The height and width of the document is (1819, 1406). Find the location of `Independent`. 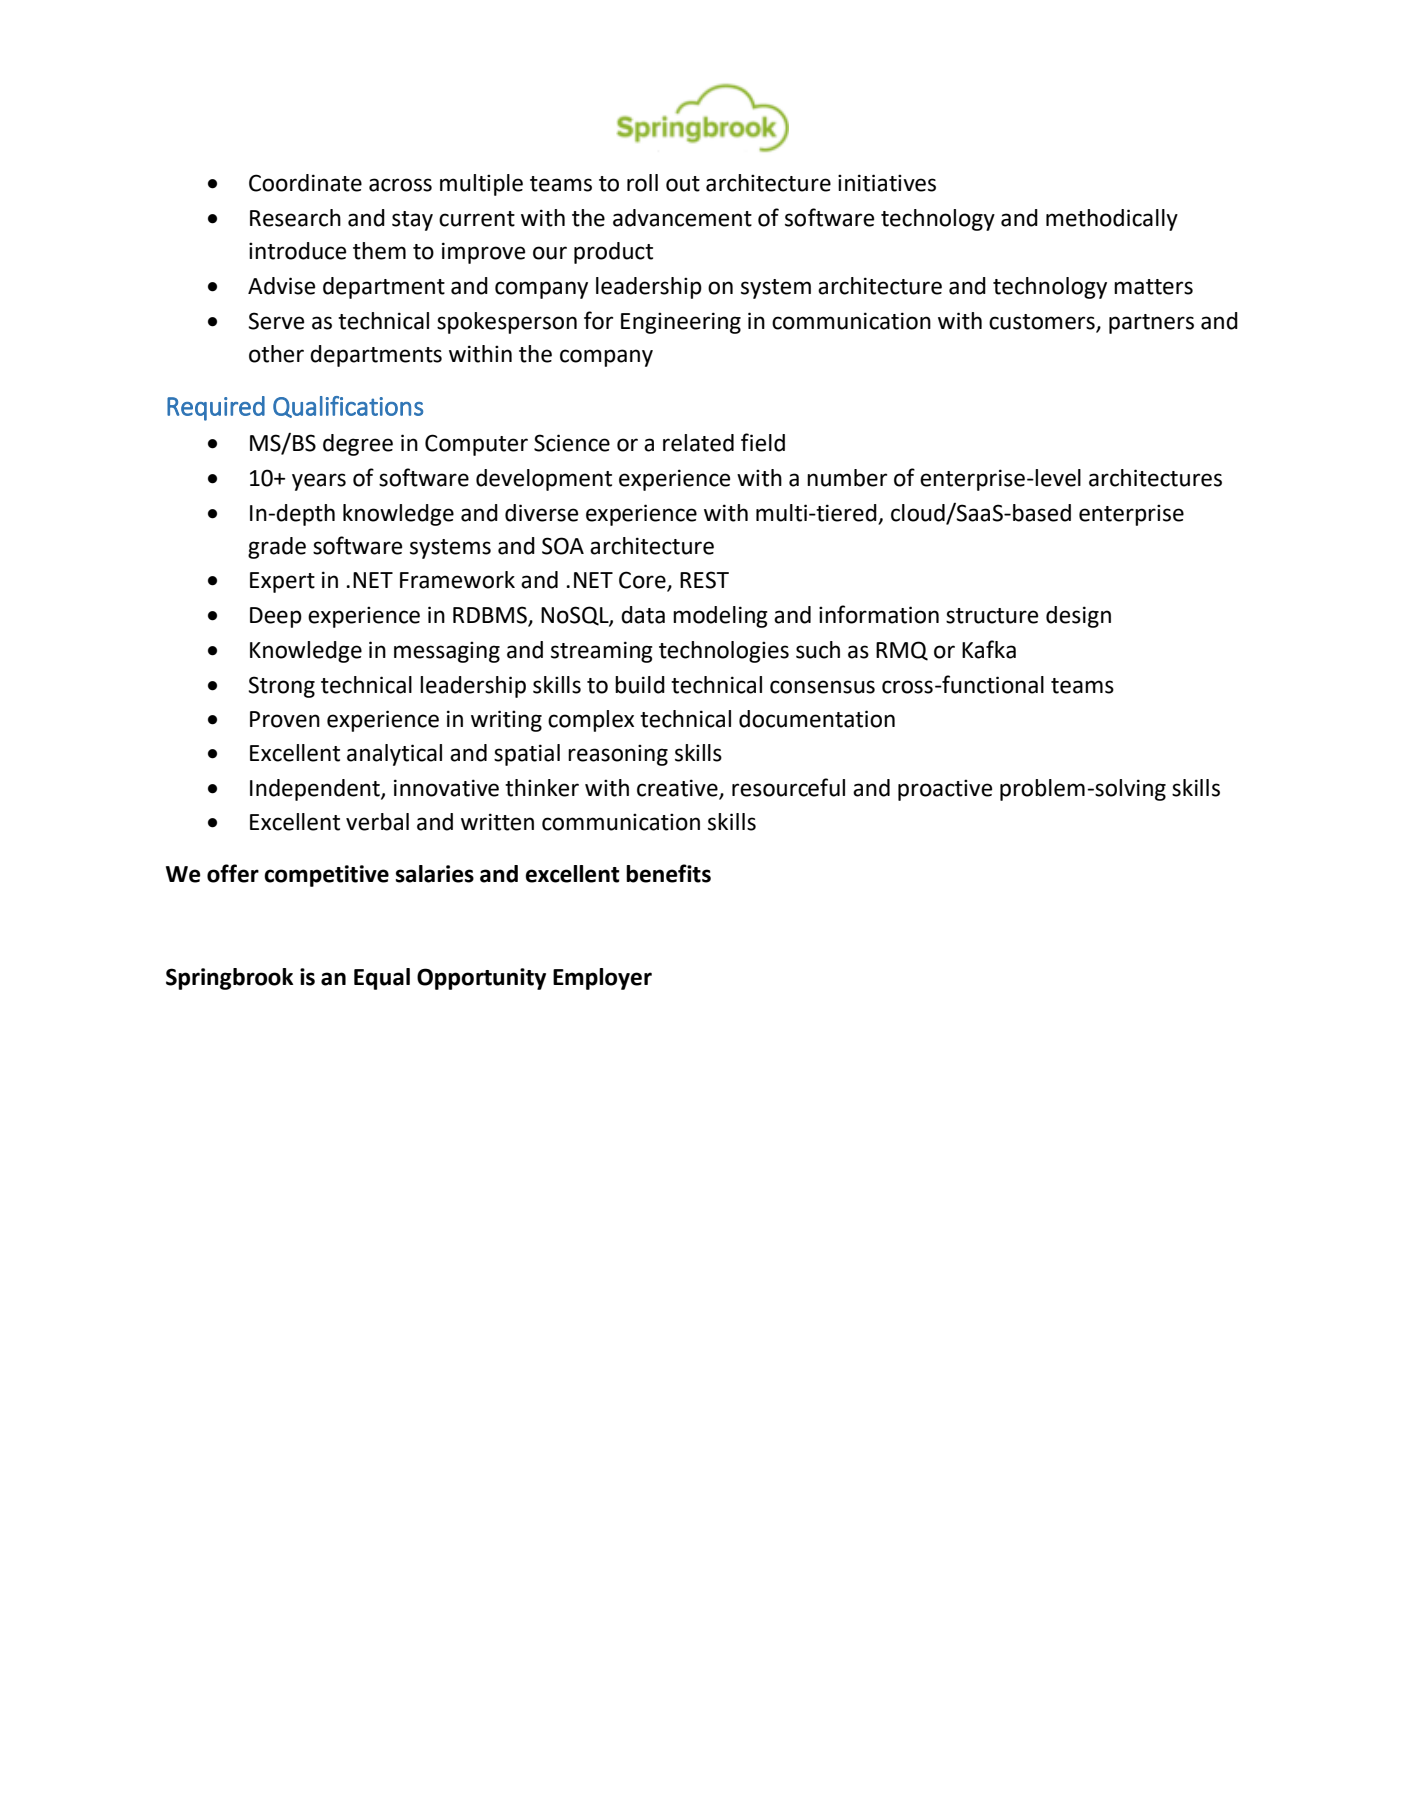

Independent is located at coordinates (316, 790).
